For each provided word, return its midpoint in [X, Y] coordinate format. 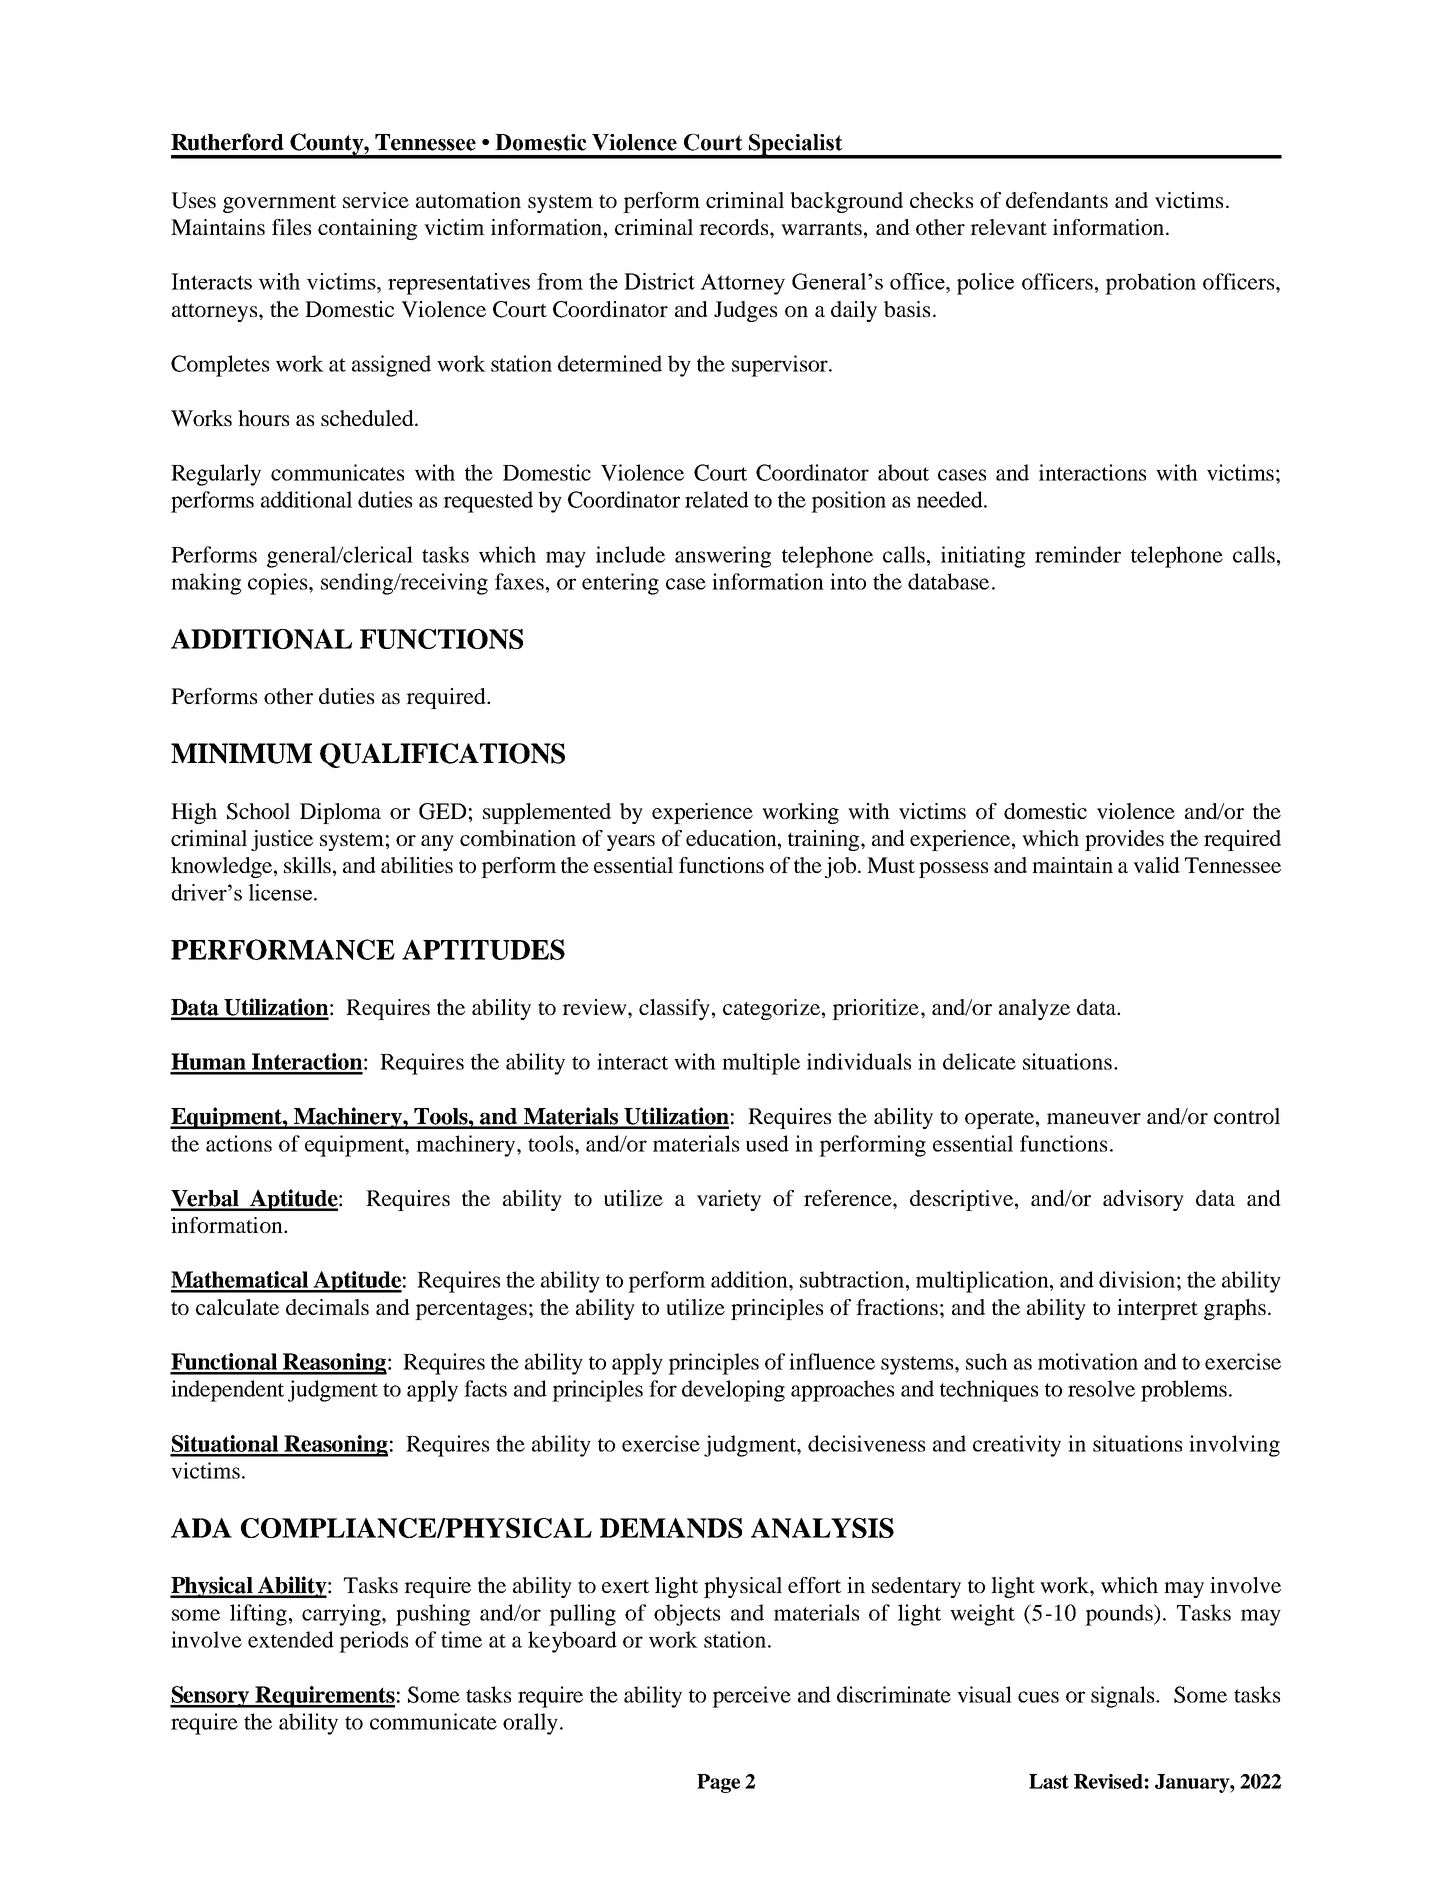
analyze [1034, 1009]
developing [733, 1391]
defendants [1057, 200]
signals [1124, 1697]
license [280, 892]
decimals [327, 1307]
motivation [1088, 1361]
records [735, 227]
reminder [1078, 554]
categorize [771, 1009]
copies [279, 584]
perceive [751, 1697]
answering [723, 557]
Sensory [211, 1697]
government [279, 204]
